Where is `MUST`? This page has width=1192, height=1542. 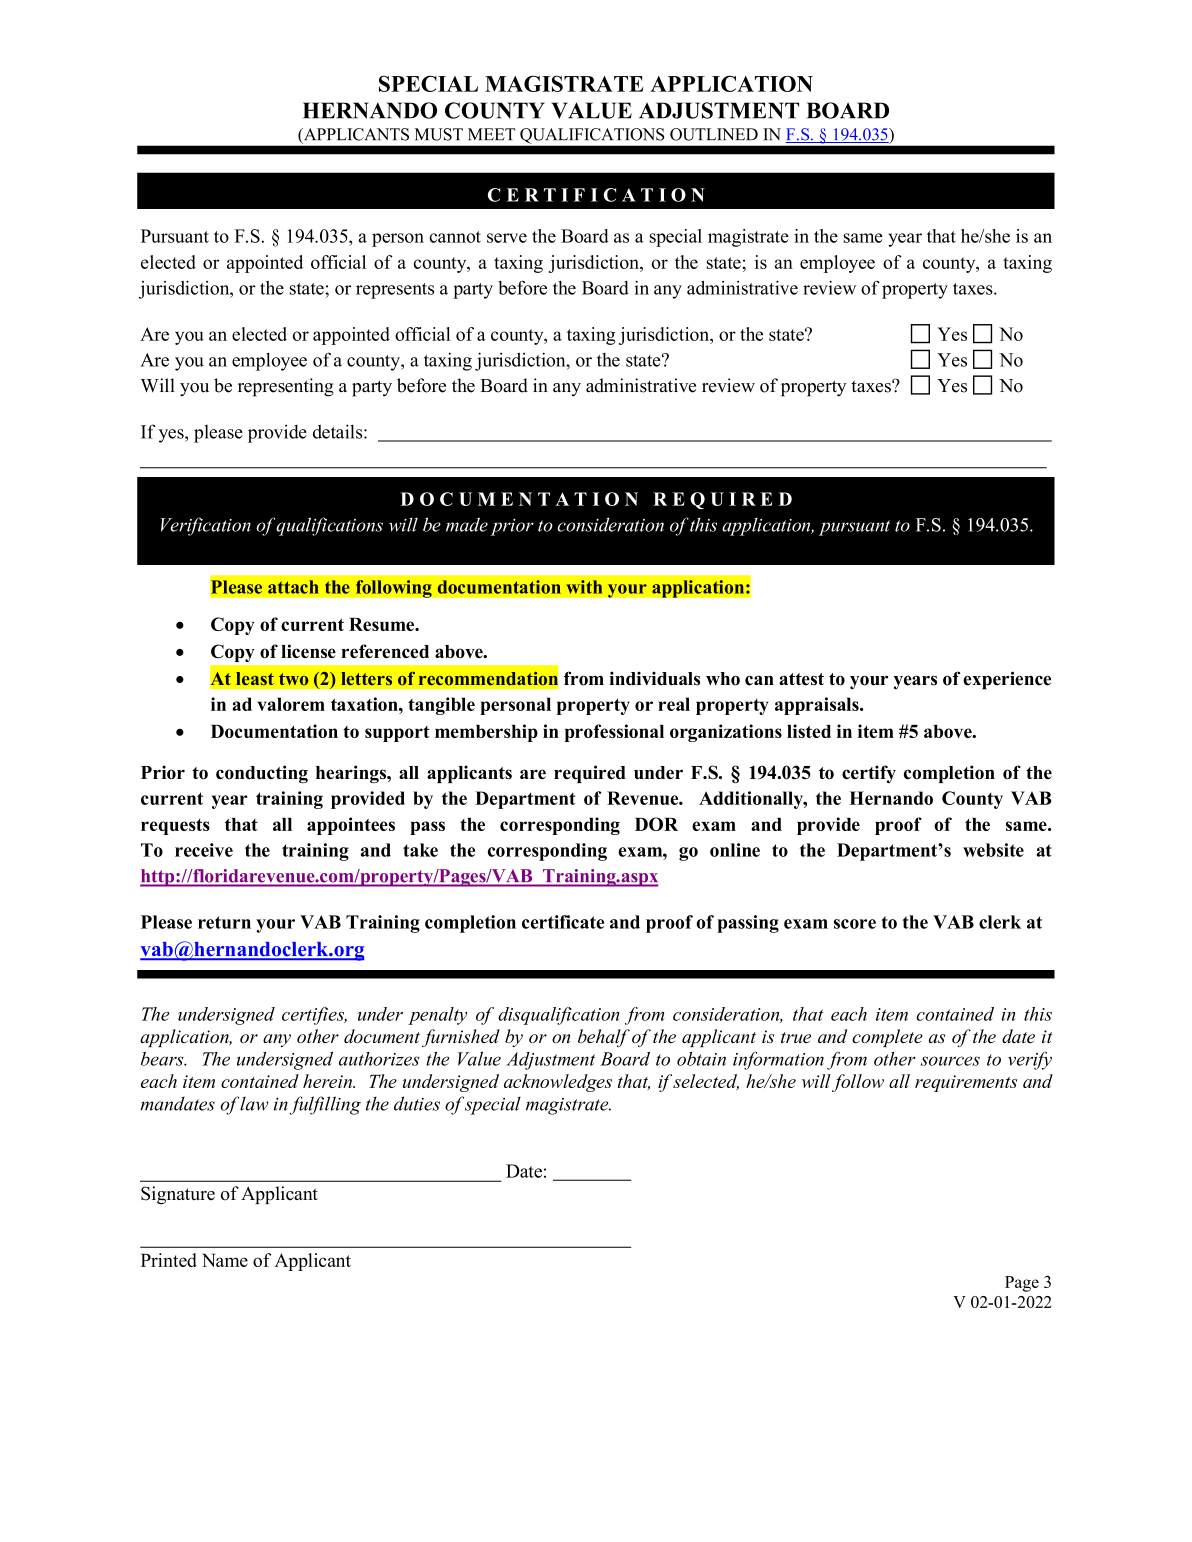
MUST is located at coordinates (438, 134).
